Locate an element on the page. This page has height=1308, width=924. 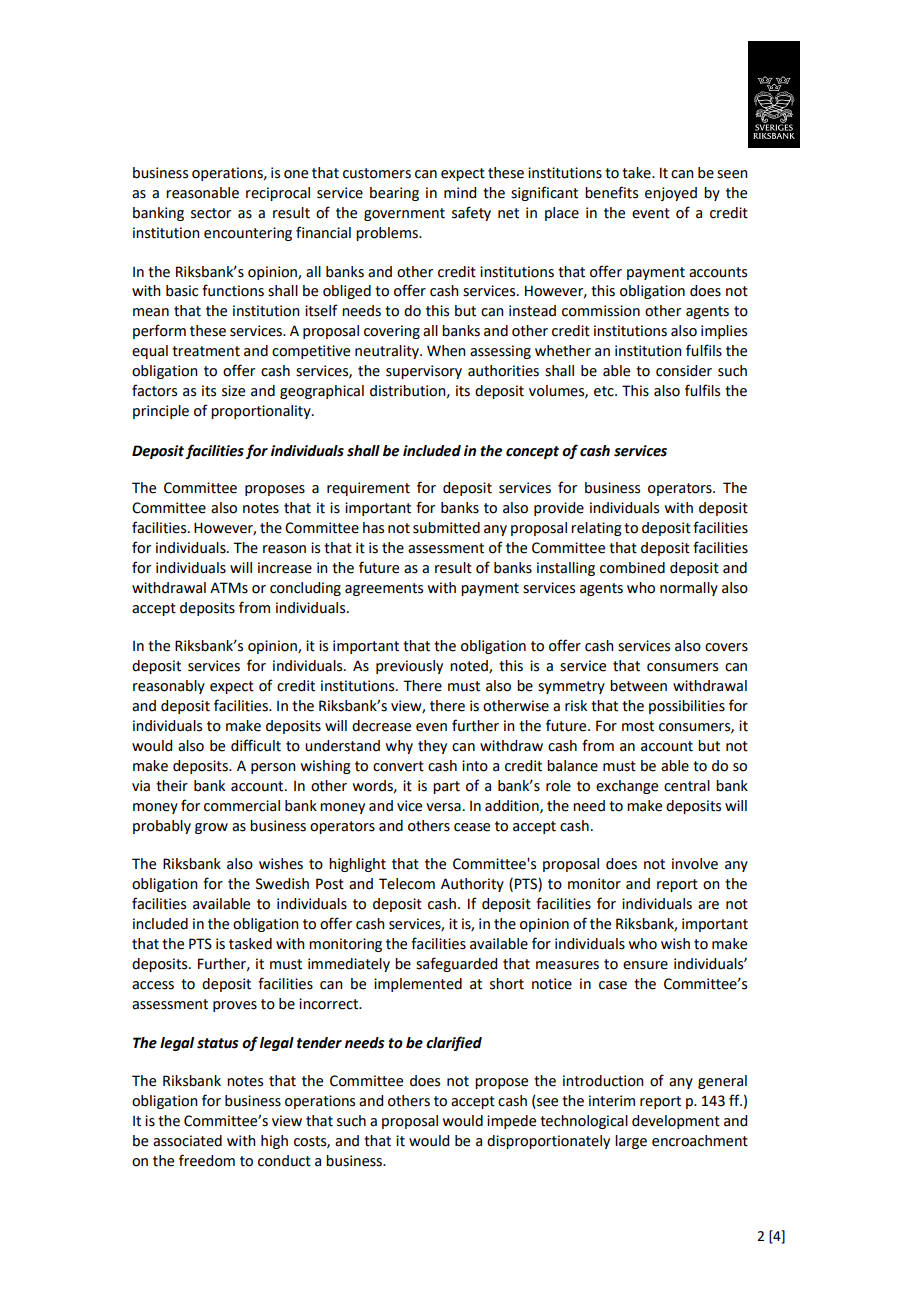
previously is located at coordinates (409, 667).
